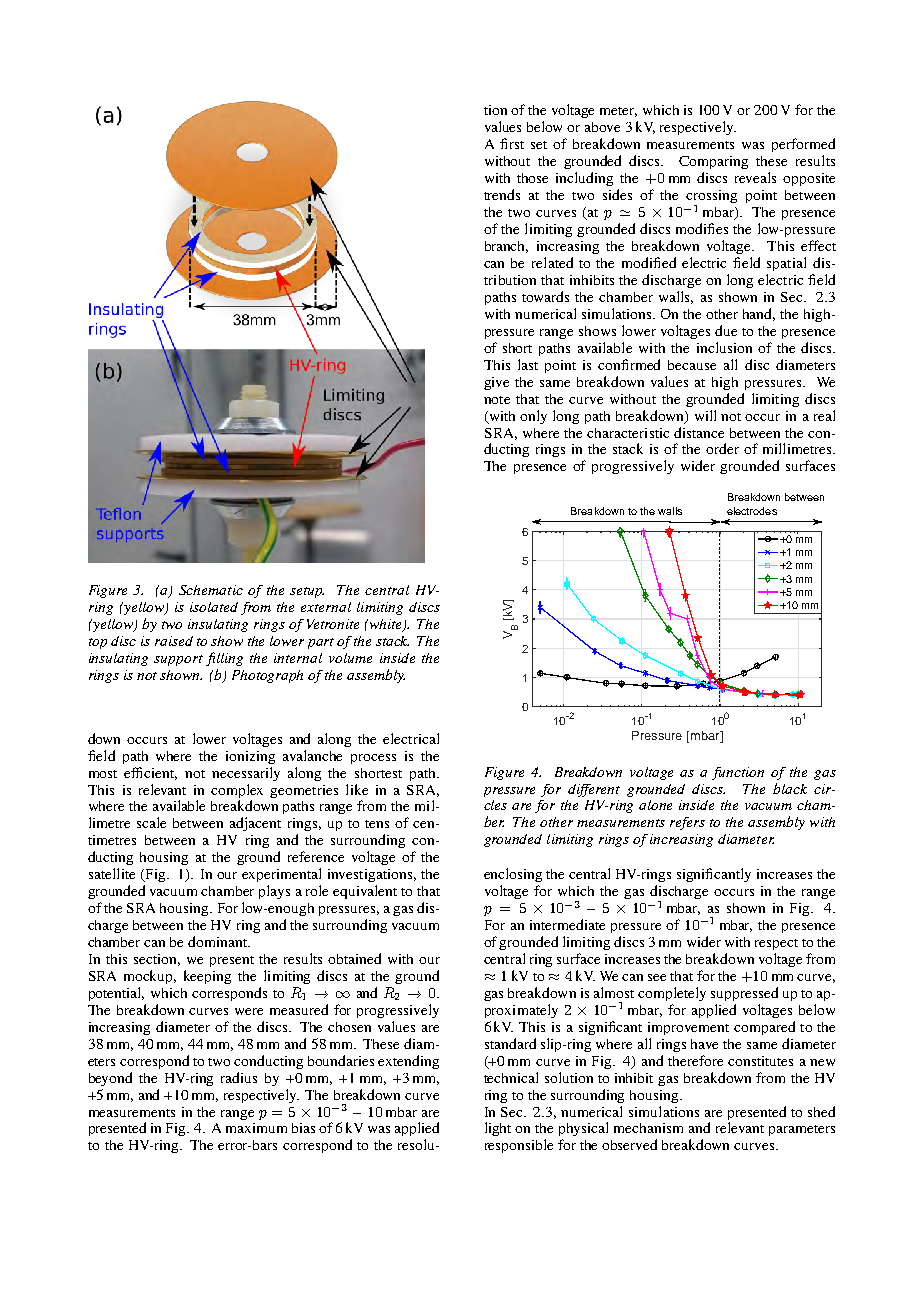 This page has width=924, height=1308. Describe the element at coordinates (497, 400) in the page. I see `note` at that location.
